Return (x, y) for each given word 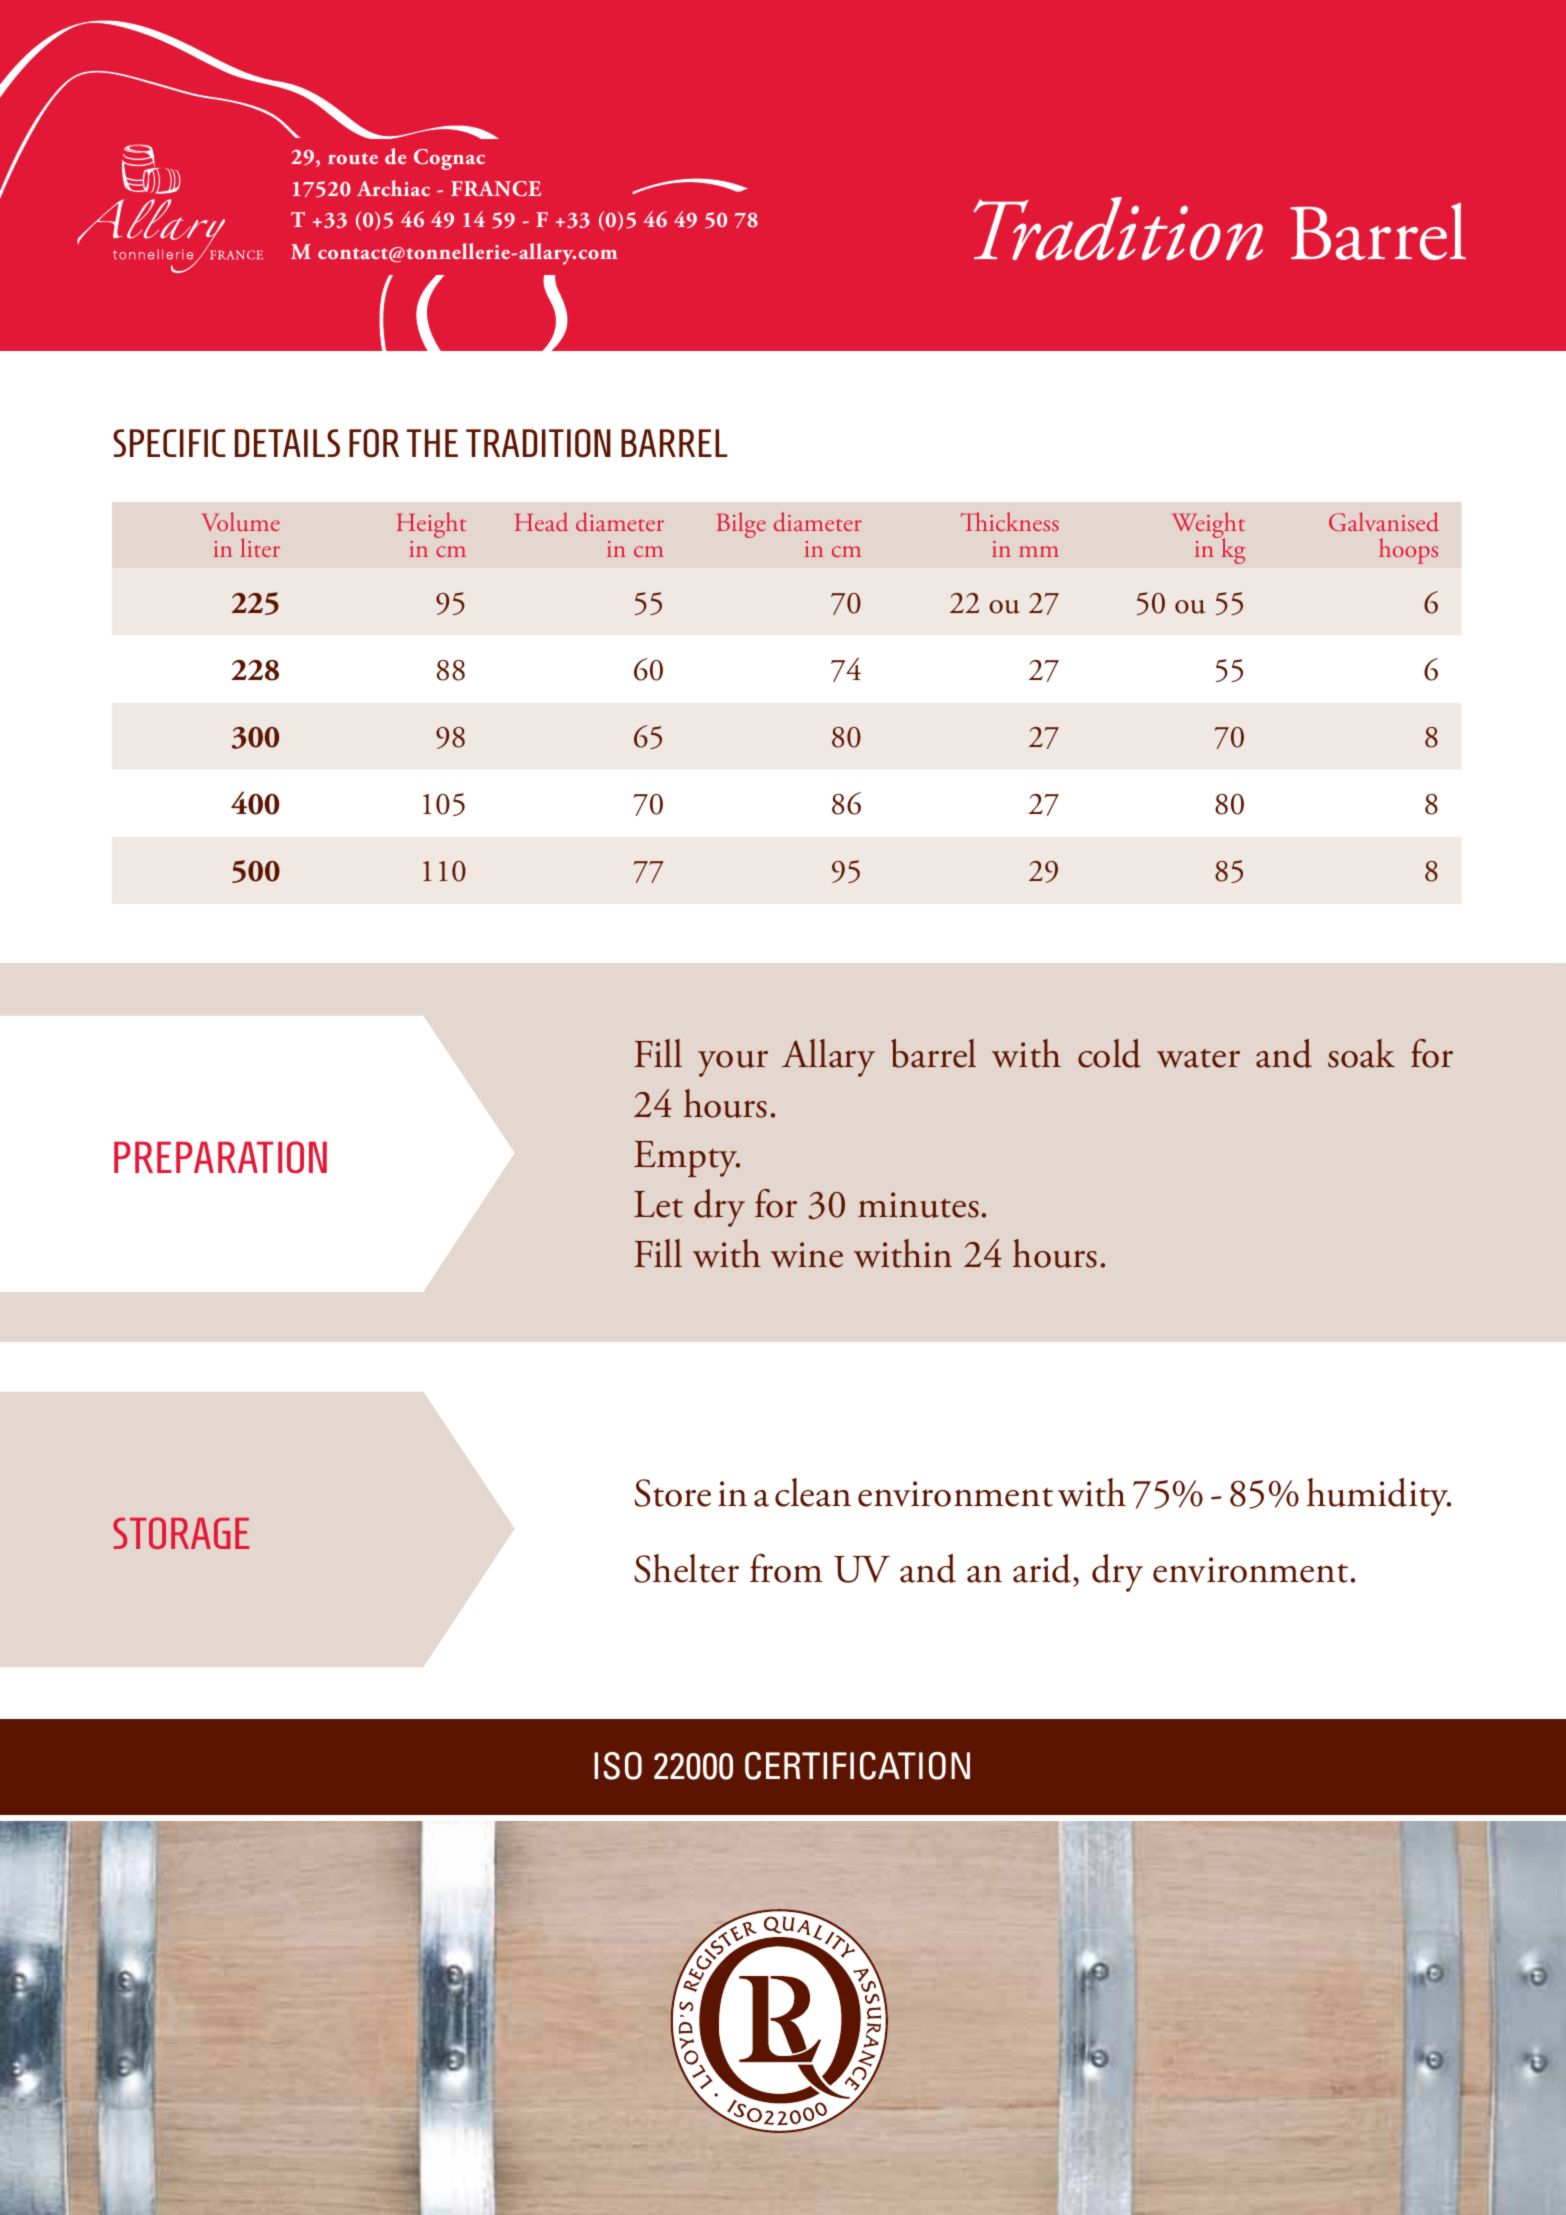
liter (260, 547)
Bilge (741, 525)
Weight (1208, 526)
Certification (857, 1766)
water (1198, 1058)
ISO (618, 1766)
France (496, 189)
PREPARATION (220, 1157)
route (353, 159)
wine (807, 1255)
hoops (1408, 551)
